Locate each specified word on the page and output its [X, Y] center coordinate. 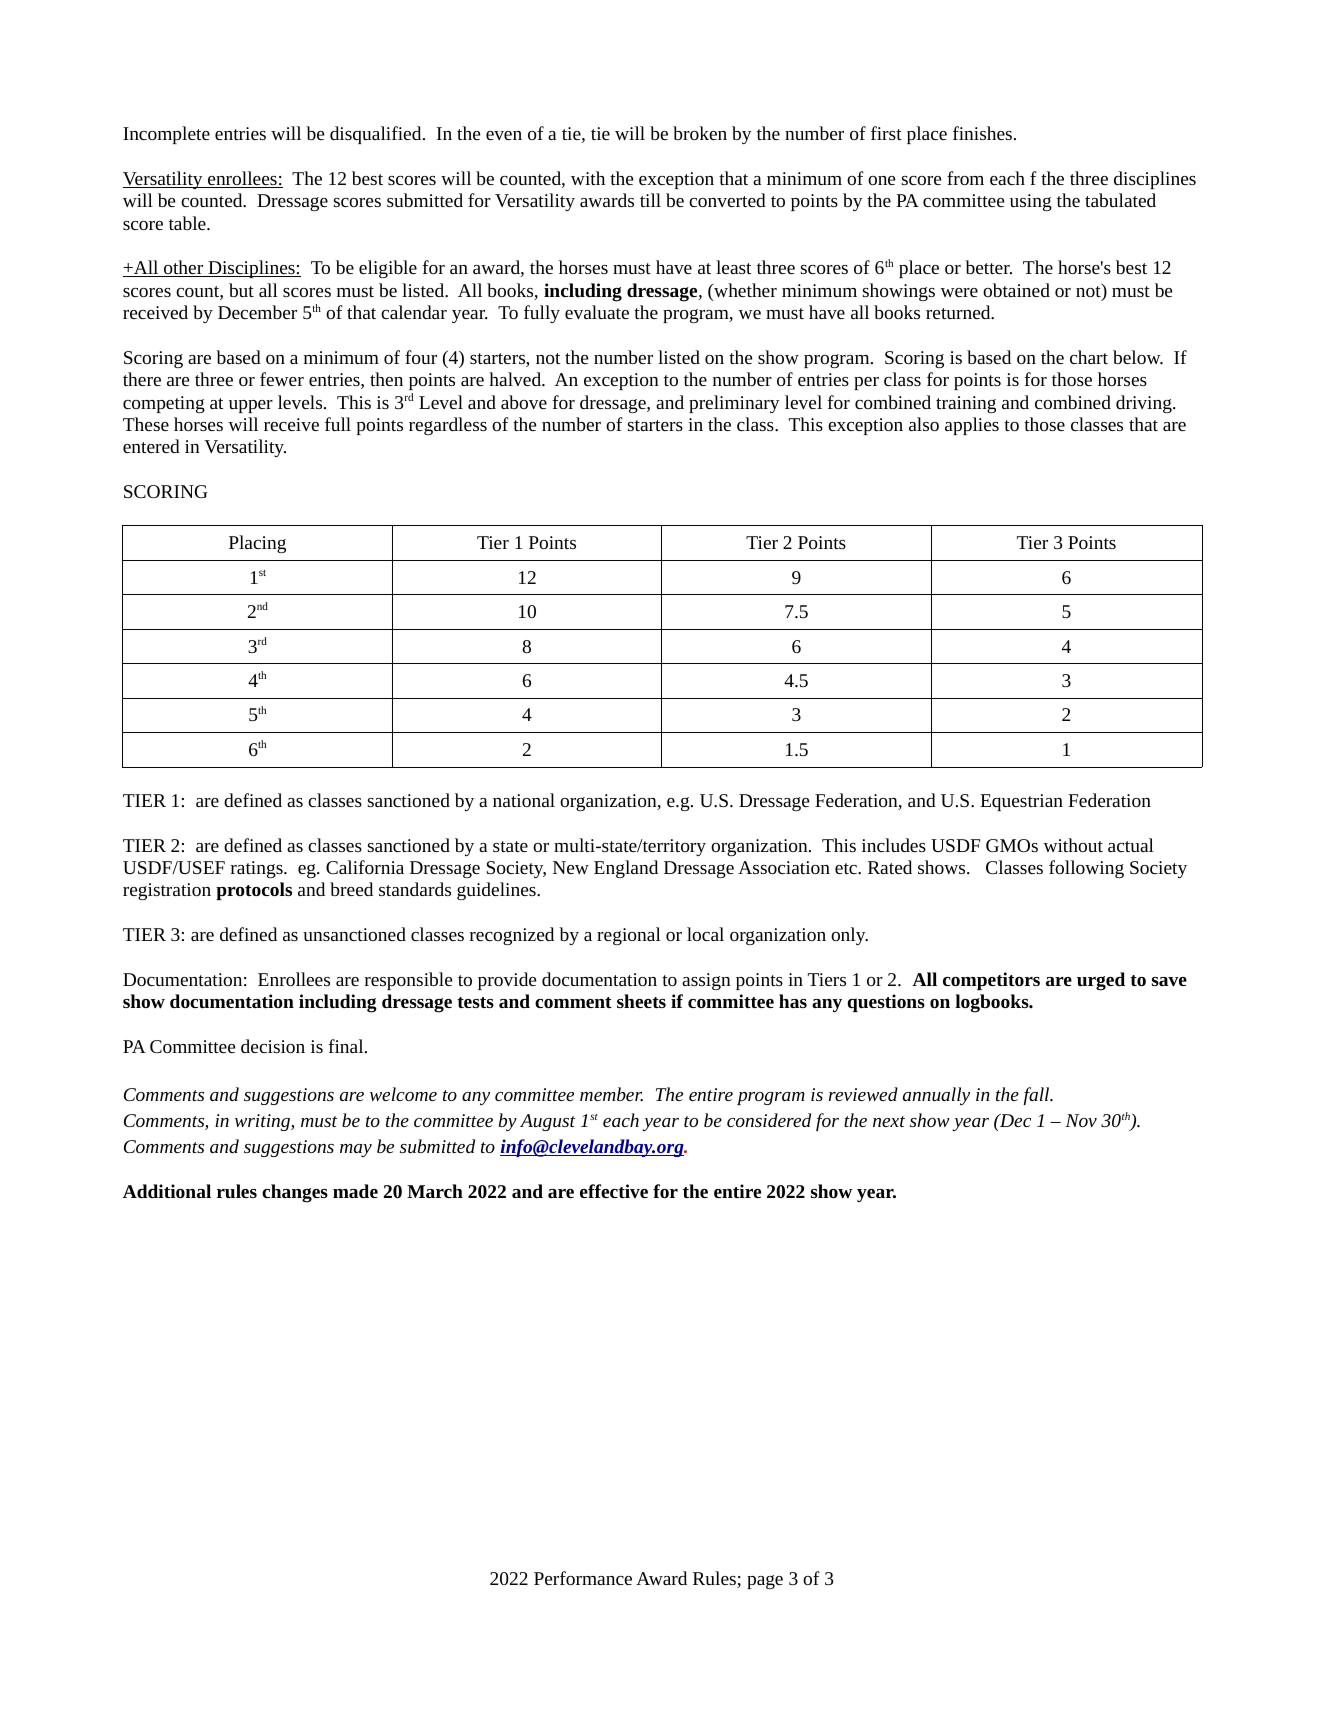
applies [972, 426]
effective [614, 1191]
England [626, 869]
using [1031, 202]
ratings [258, 869]
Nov [1081, 1120]
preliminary [734, 404]
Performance [583, 1578]
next [889, 1121]
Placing [257, 544]
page [765, 1582]
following [1086, 869]
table [188, 223]
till [650, 200]
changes [295, 1193]
